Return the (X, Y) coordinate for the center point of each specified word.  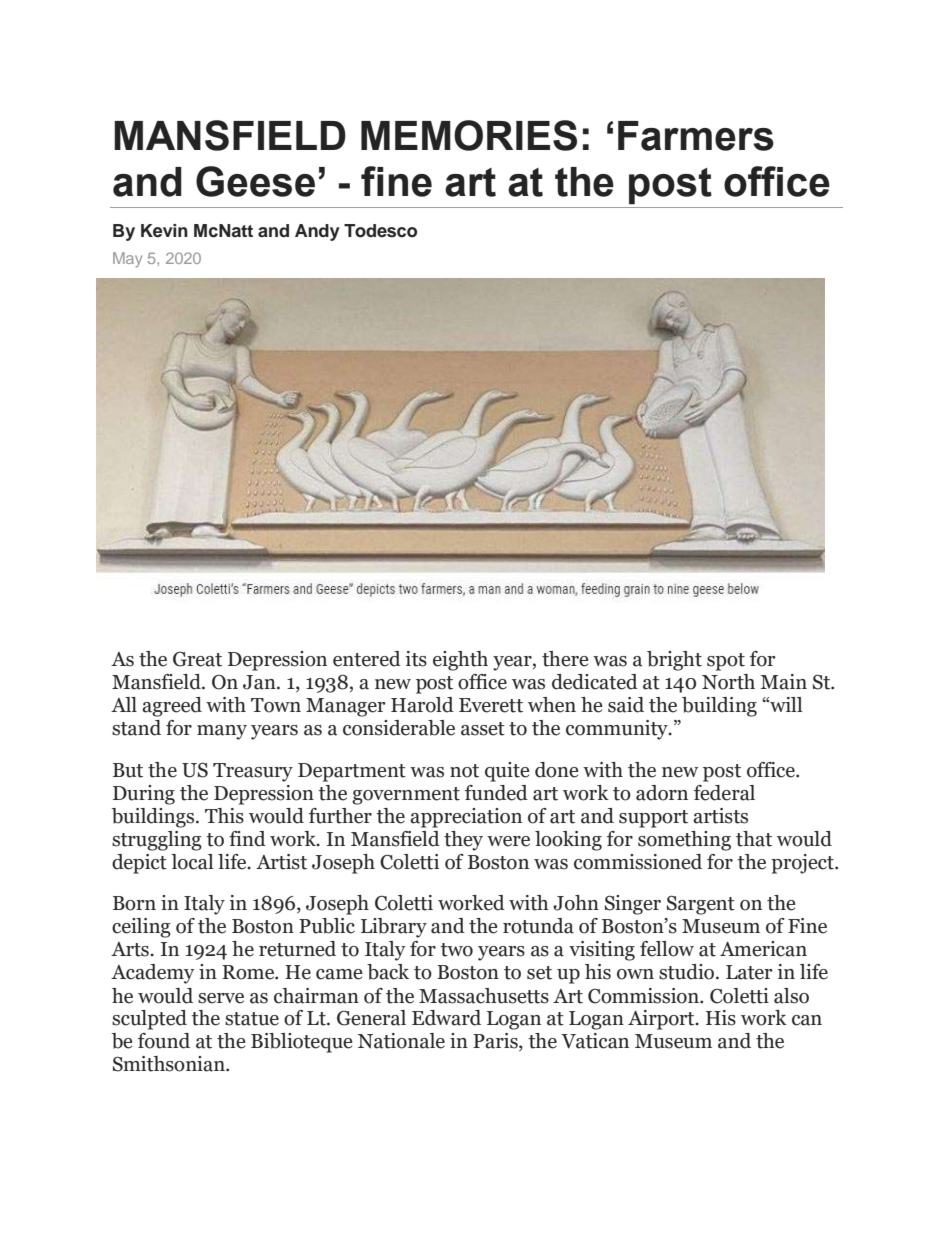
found (164, 1041)
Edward (446, 1018)
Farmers (696, 136)
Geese (255, 181)
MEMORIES (469, 135)
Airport (662, 1020)
